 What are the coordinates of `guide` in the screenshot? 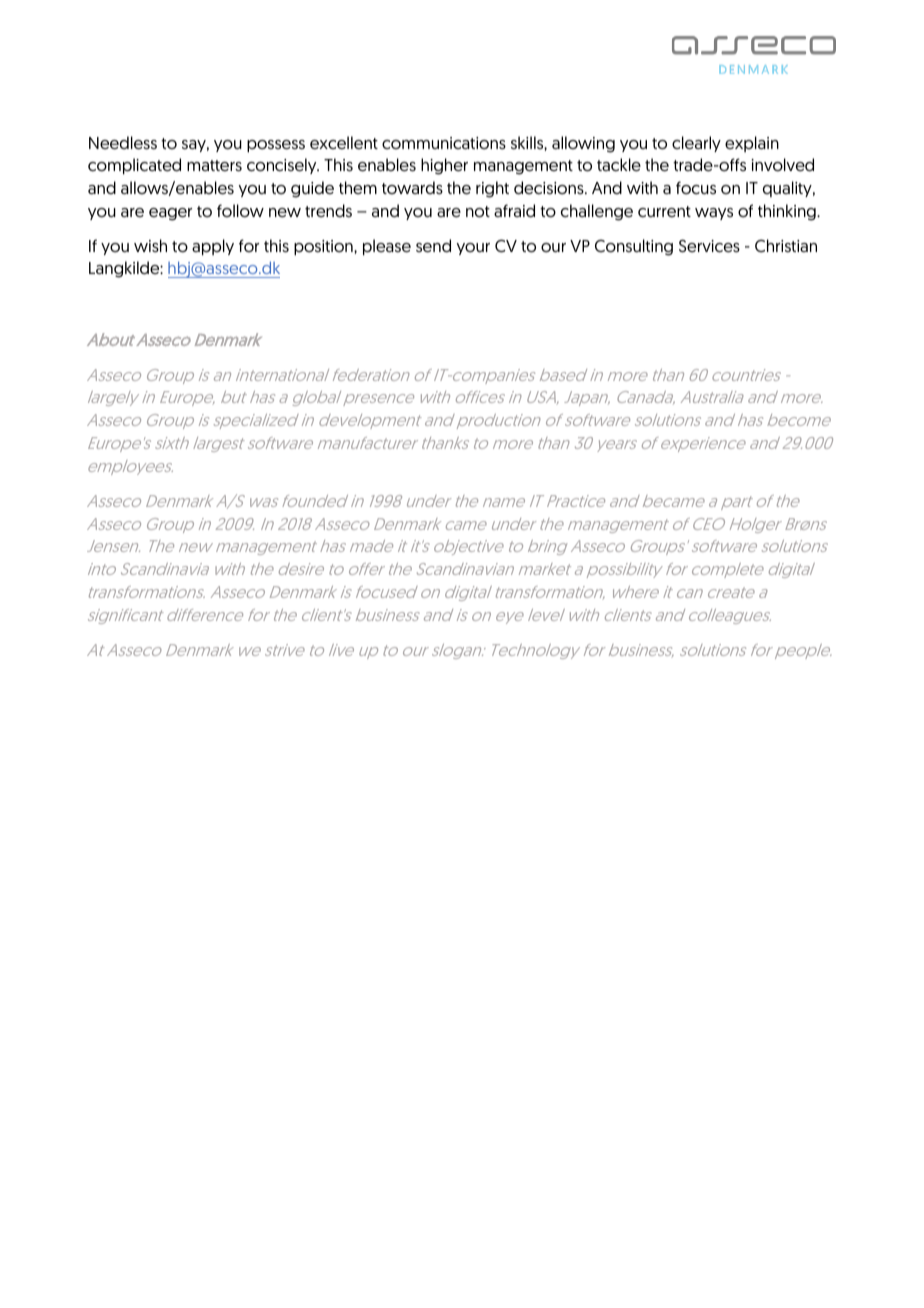 It's located at (312, 189).
